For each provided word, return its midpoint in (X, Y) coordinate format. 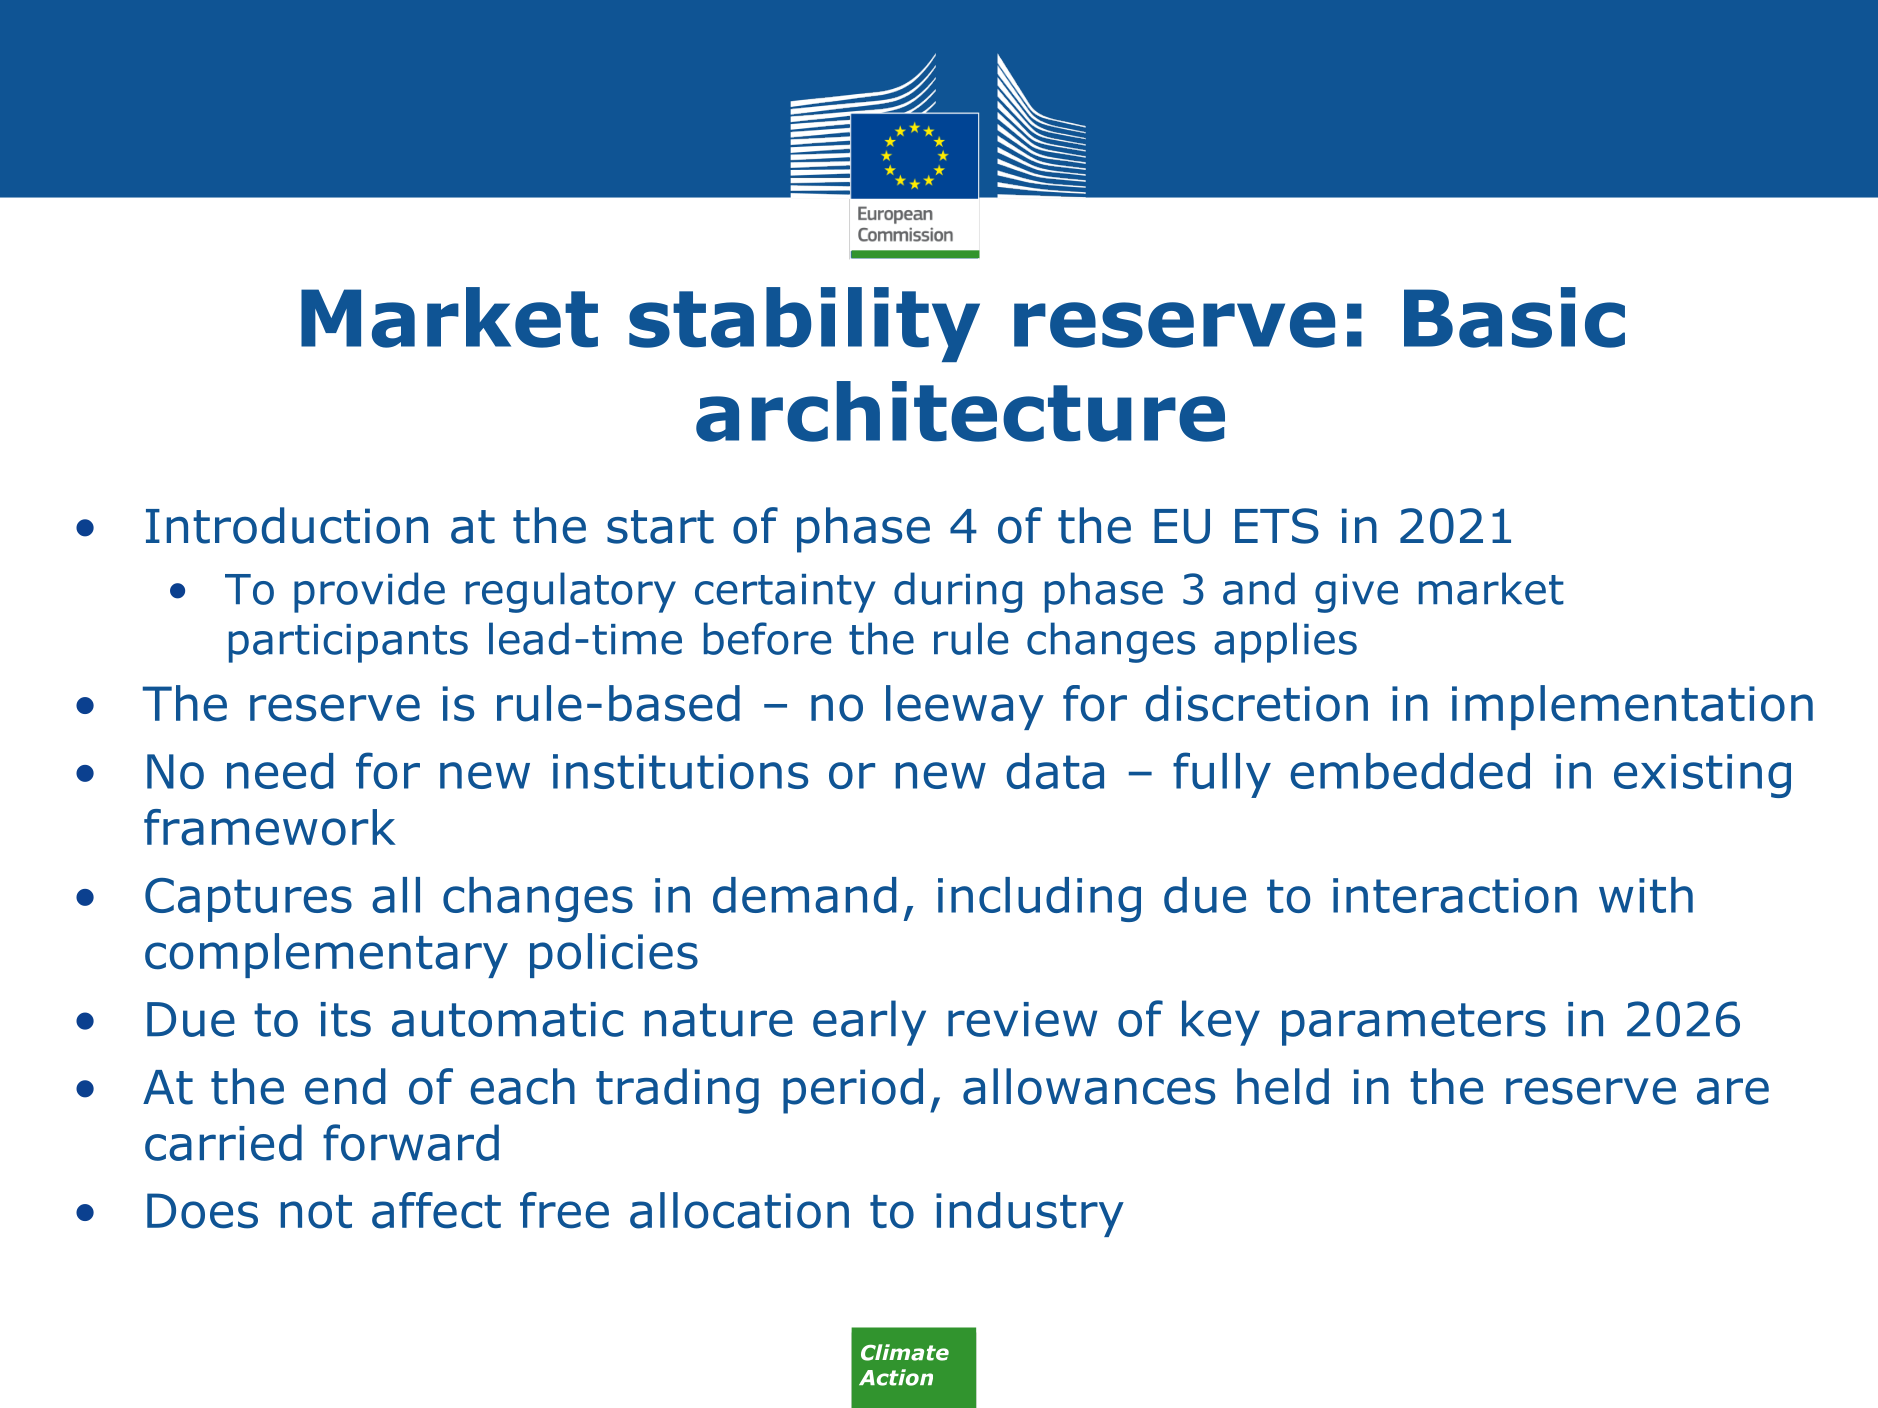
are (1733, 1091)
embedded (1410, 771)
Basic (1514, 317)
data (1055, 771)
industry (1030, 1214)
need (280, 771)
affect (436, 1210)
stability (804, 324)
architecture (960, 411)
